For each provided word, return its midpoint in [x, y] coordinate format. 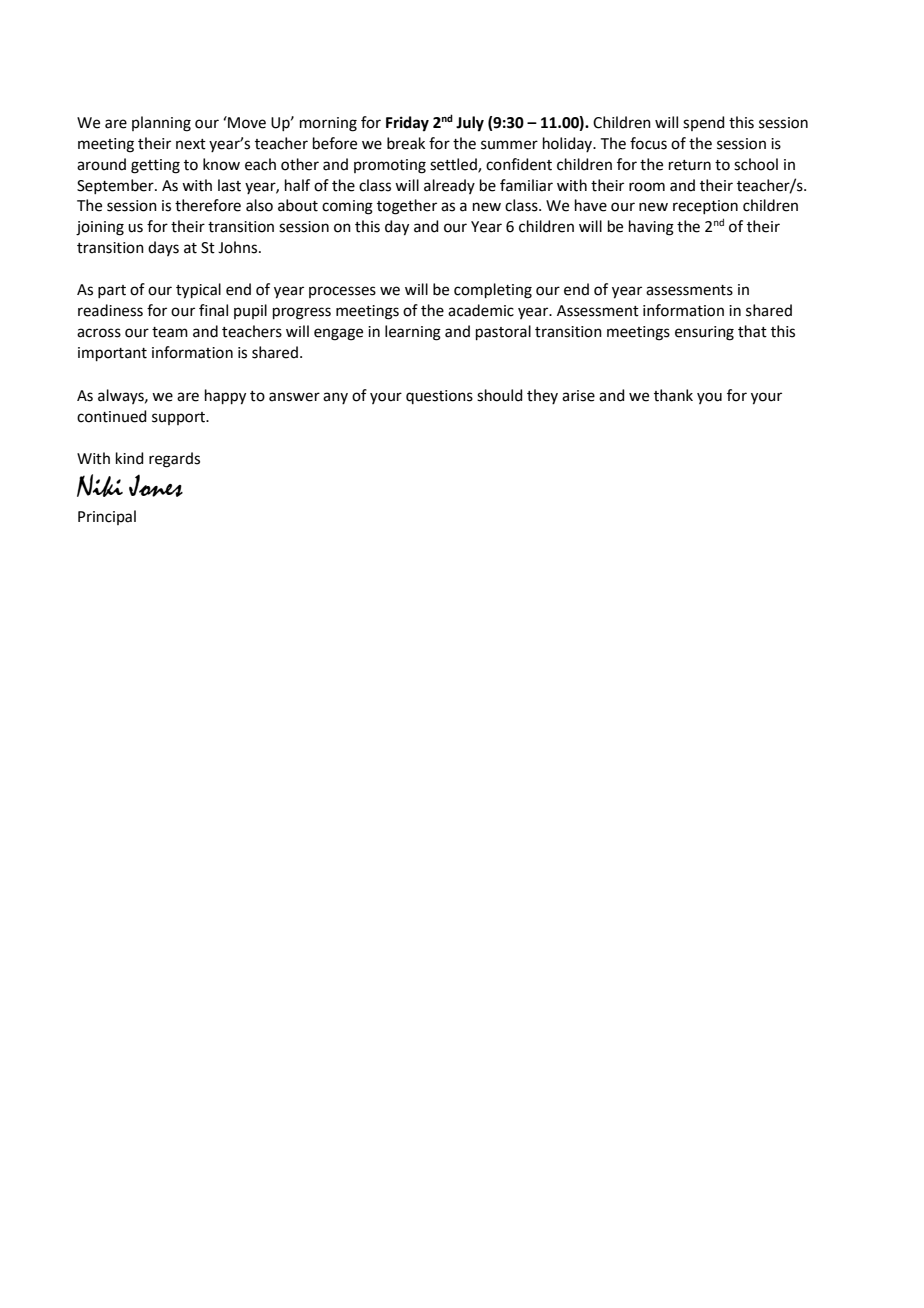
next [191, 144]
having [651, 228]
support [180, 418]
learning [413, 333]
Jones [156, 485]
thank [673, 395]
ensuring [704, 333]
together [407, 207]
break [406, 143]
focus [648, 143]
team [170, 332]
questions [439, 397]
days [163, 248]
